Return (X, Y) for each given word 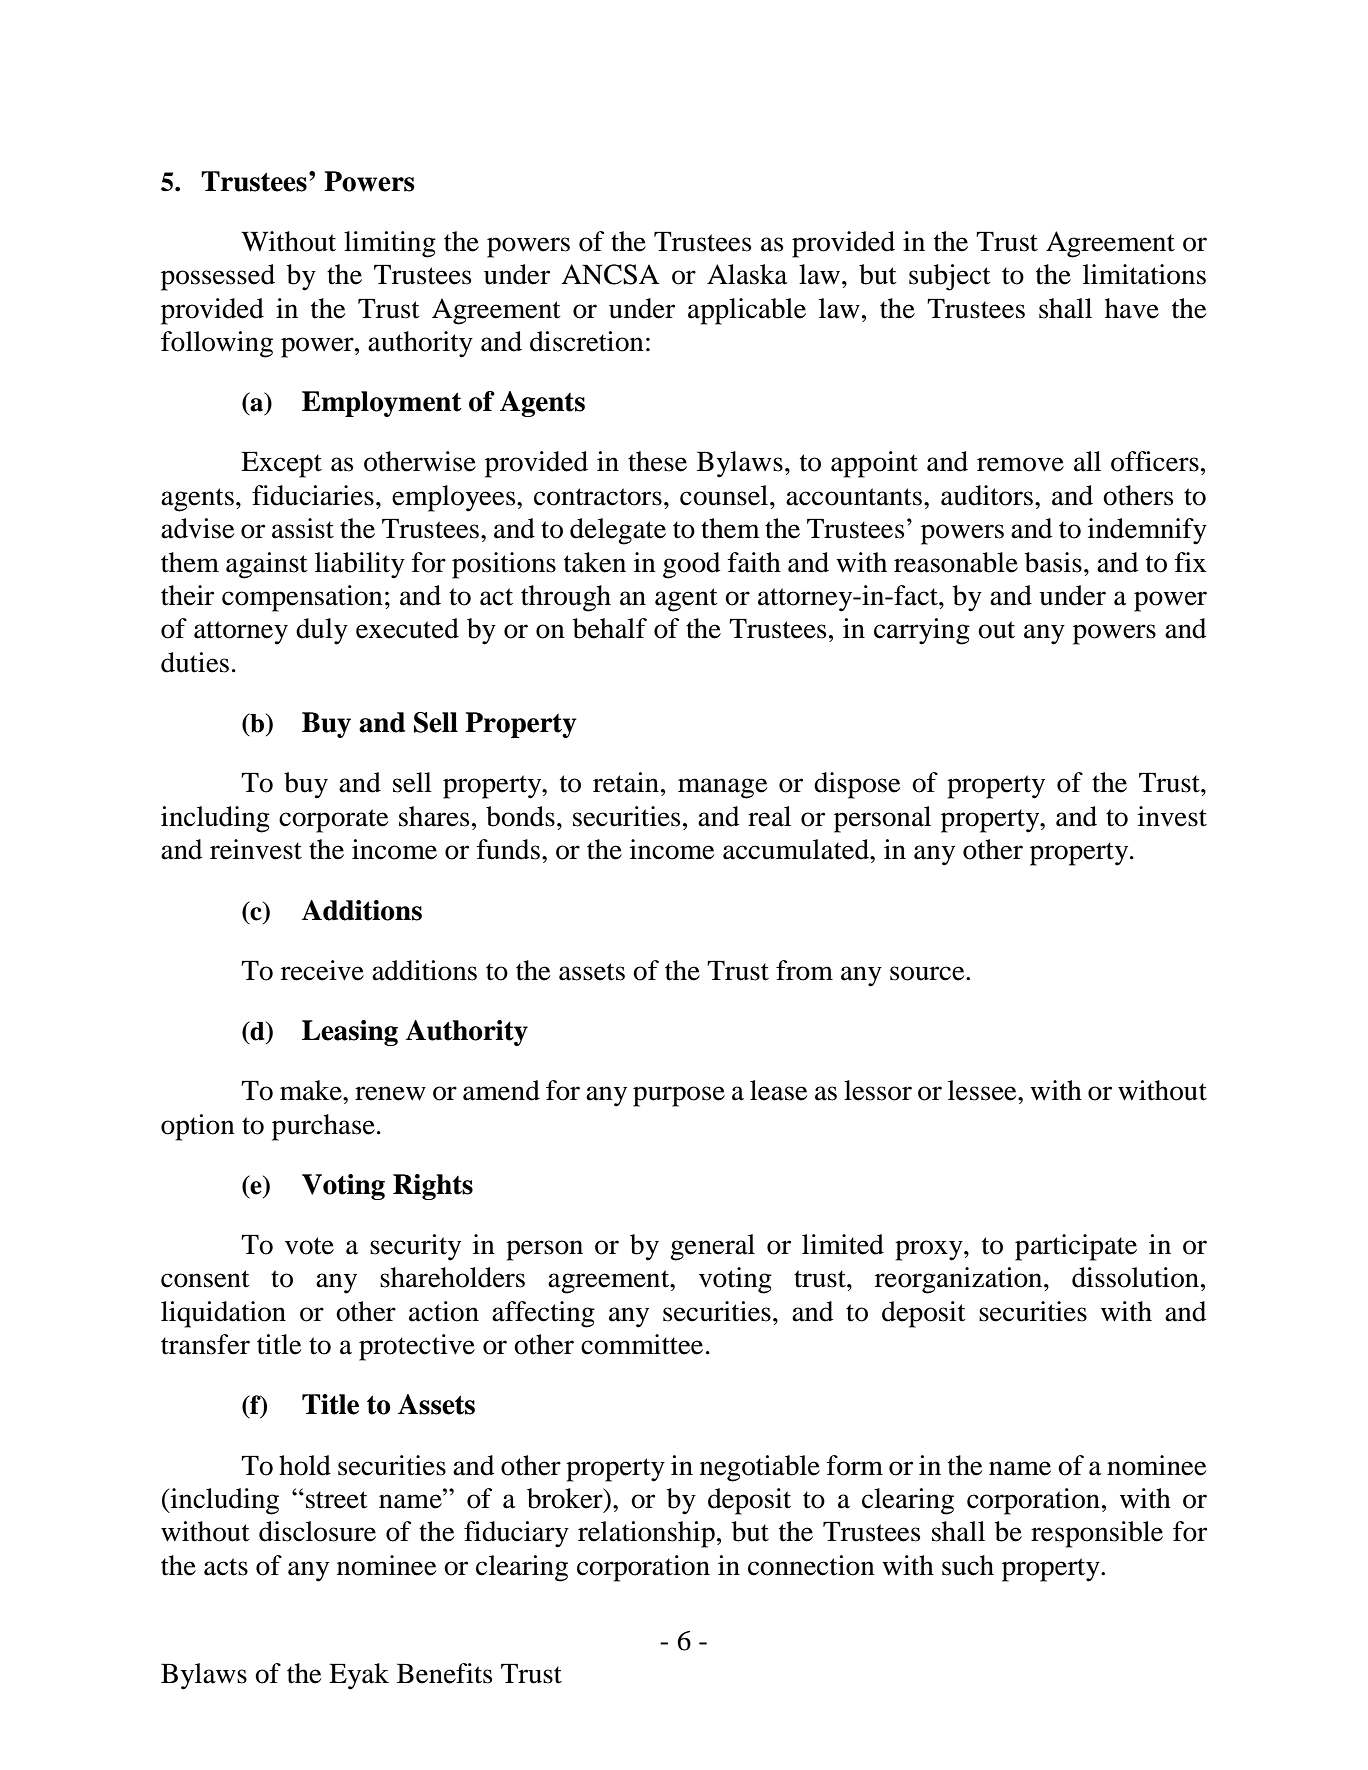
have (1132, 308)
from (804, 970)
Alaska (747, 274)
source (928, 973)
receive (322, 970)
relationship (646, 1534)
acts (226, 1567)
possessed (218, 277)
